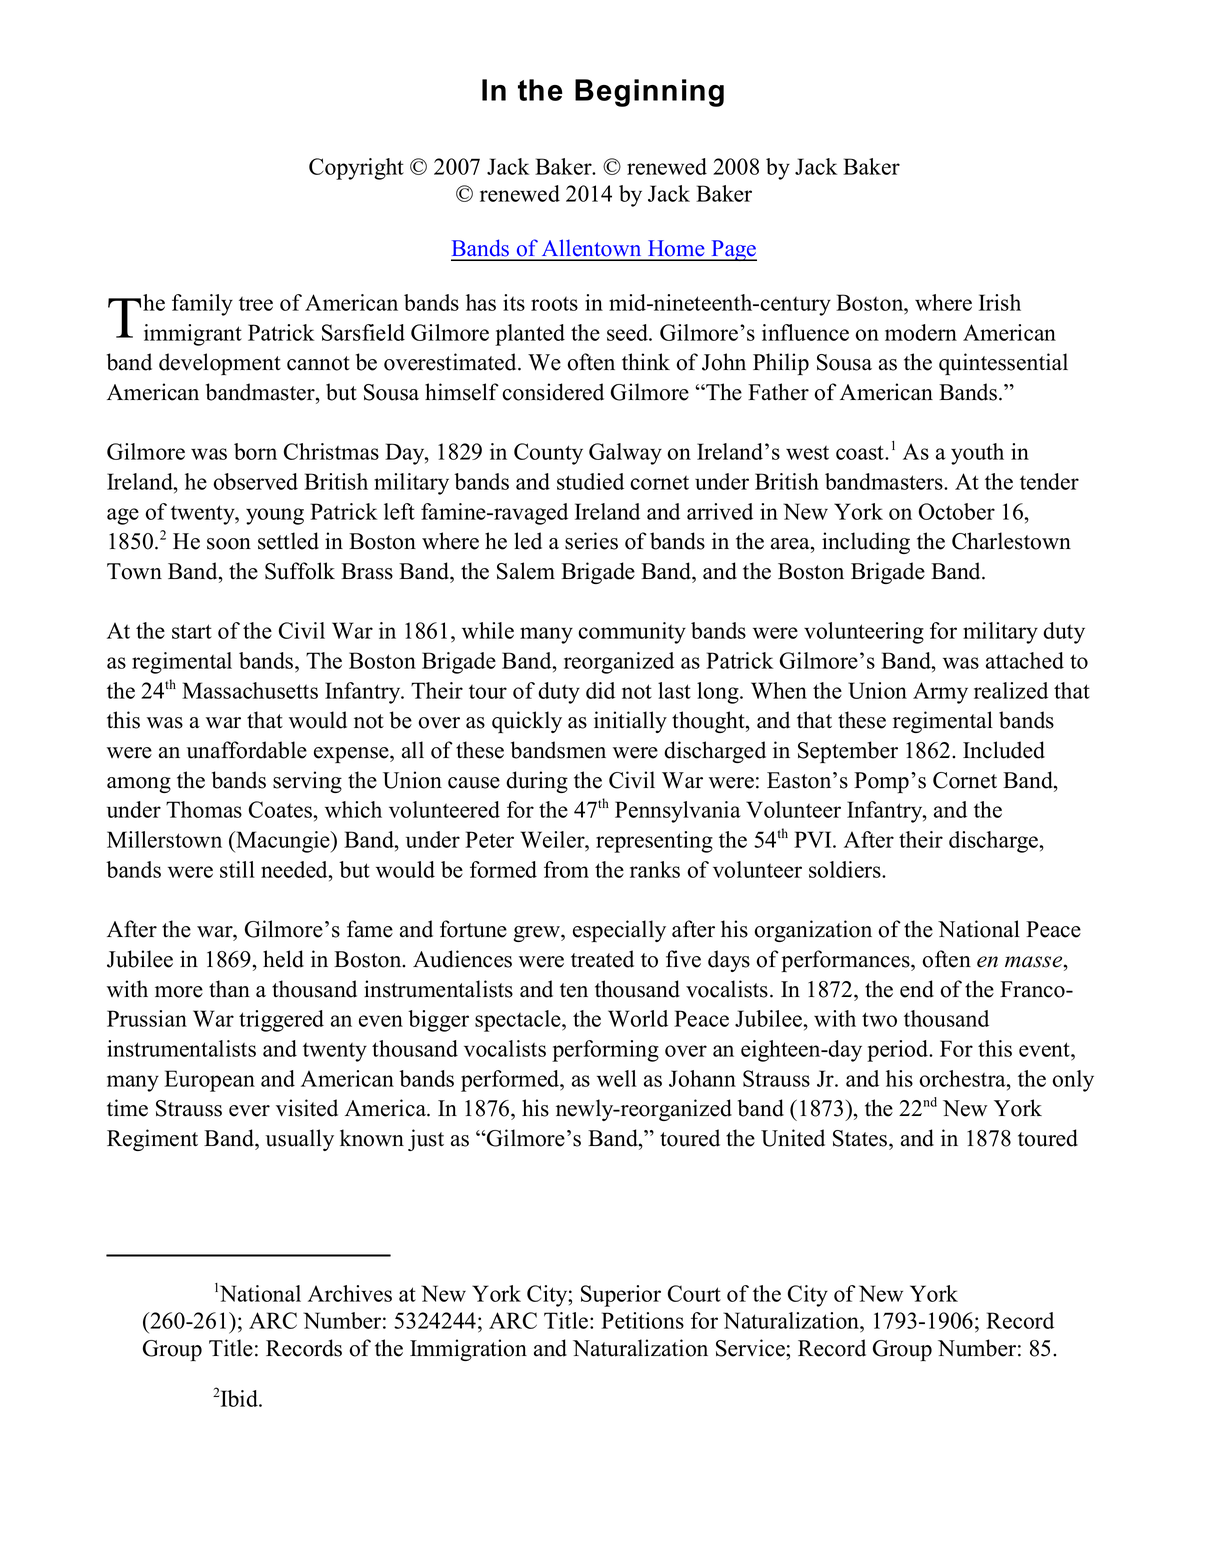  What do you see at coordinates (940, 693) in the screenshot?
I see `Army` at bounding box center [940, 693].
